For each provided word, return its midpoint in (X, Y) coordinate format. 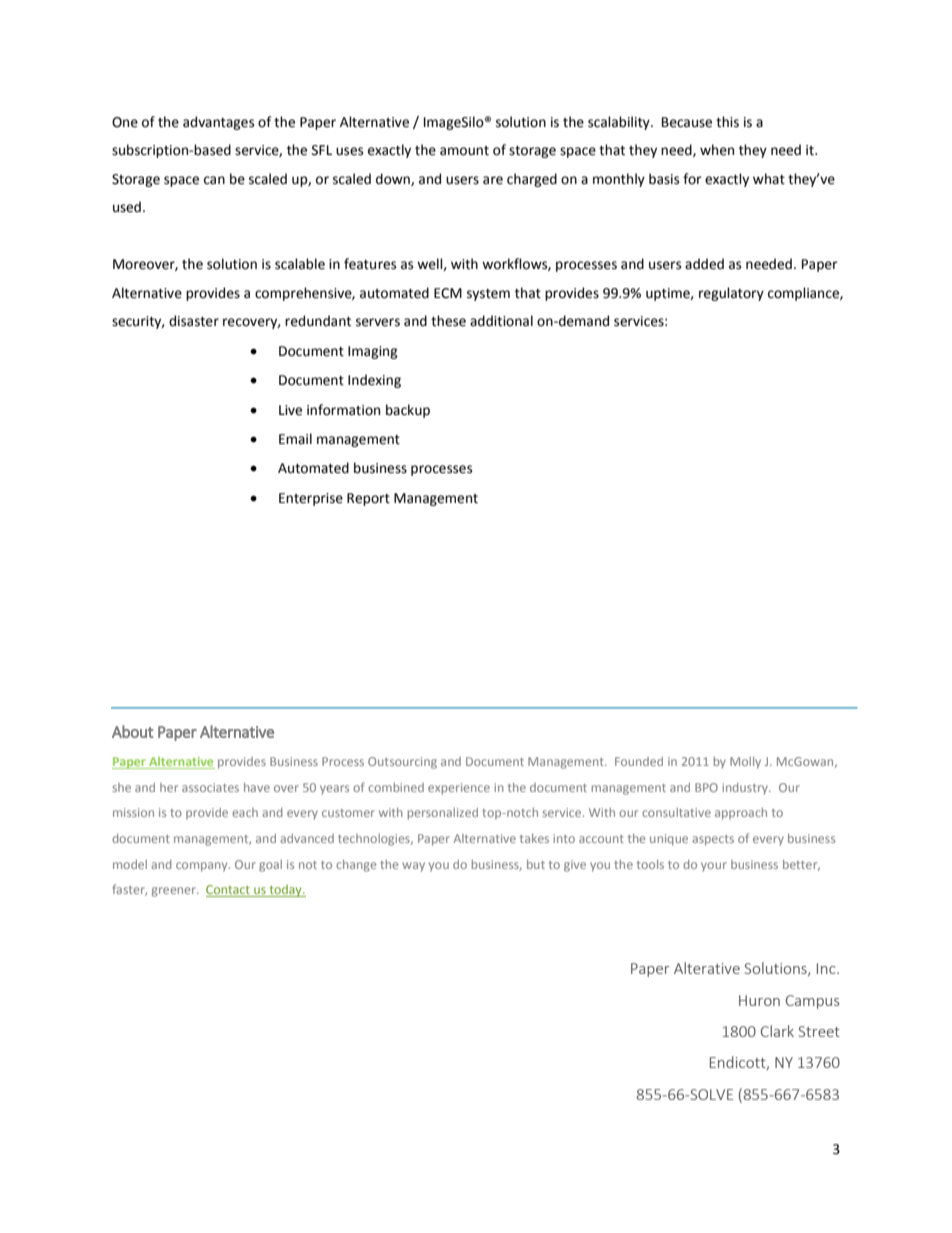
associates (210, 787)
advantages (218, 123)
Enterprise (311, 499)
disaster (194, 321)
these (448, 321)
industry (746, 789)
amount (464, 151)
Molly (745, 763)
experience (459, 789)
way (413, 867)
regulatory (731, 294)
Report (368, 499)
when (717, 150)
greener (175, 892)
